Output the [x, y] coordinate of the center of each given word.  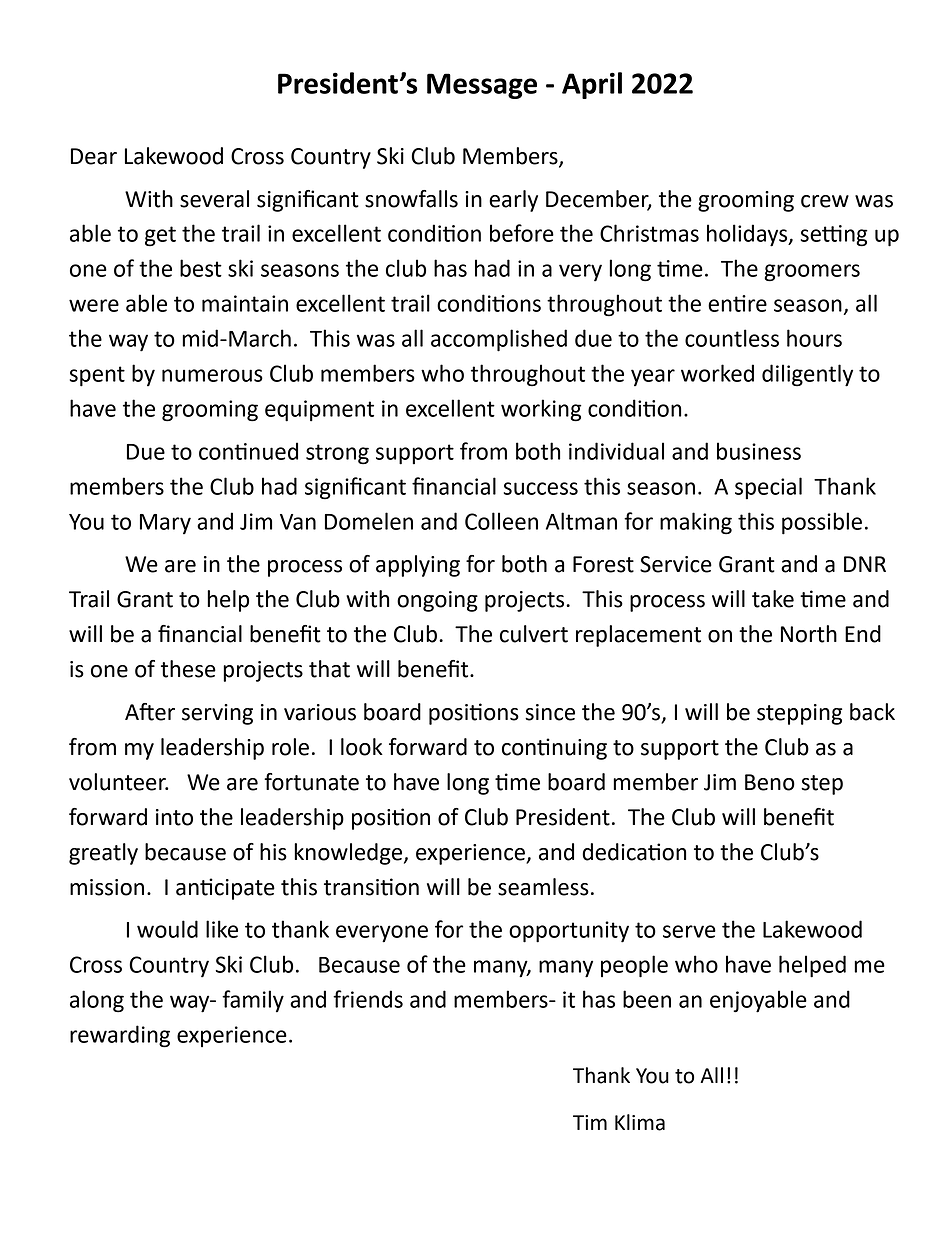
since [550, 712]
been [647, 999]
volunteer [118, 782]
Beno [770, 782]
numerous [212, 375]
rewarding [120, 1036]
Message [482, 86]
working [541, 410]
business [759, 451]
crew [825, 201]
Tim [590, 1122]
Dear [94, 156]
